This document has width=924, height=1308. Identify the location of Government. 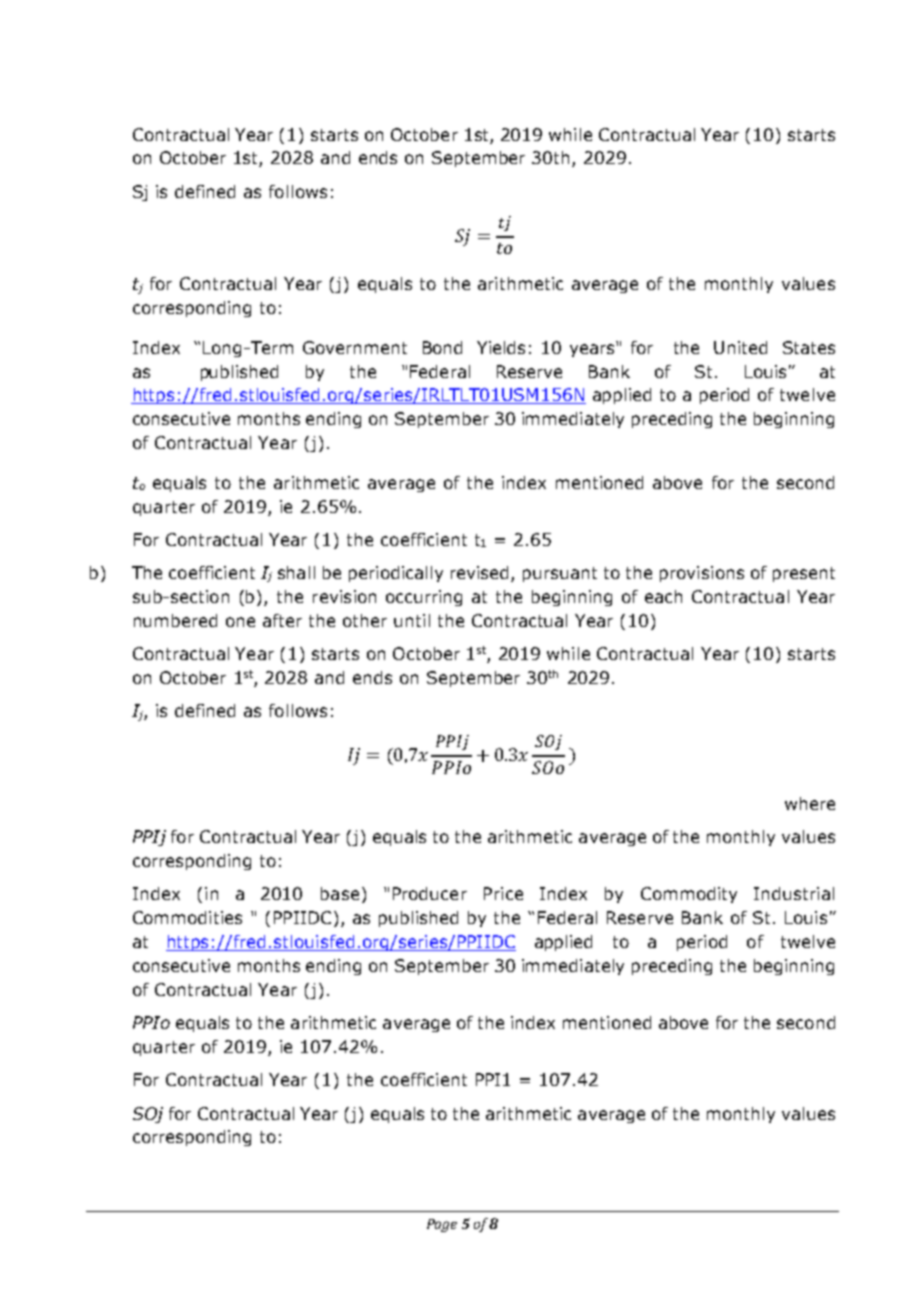
(355, 347).
